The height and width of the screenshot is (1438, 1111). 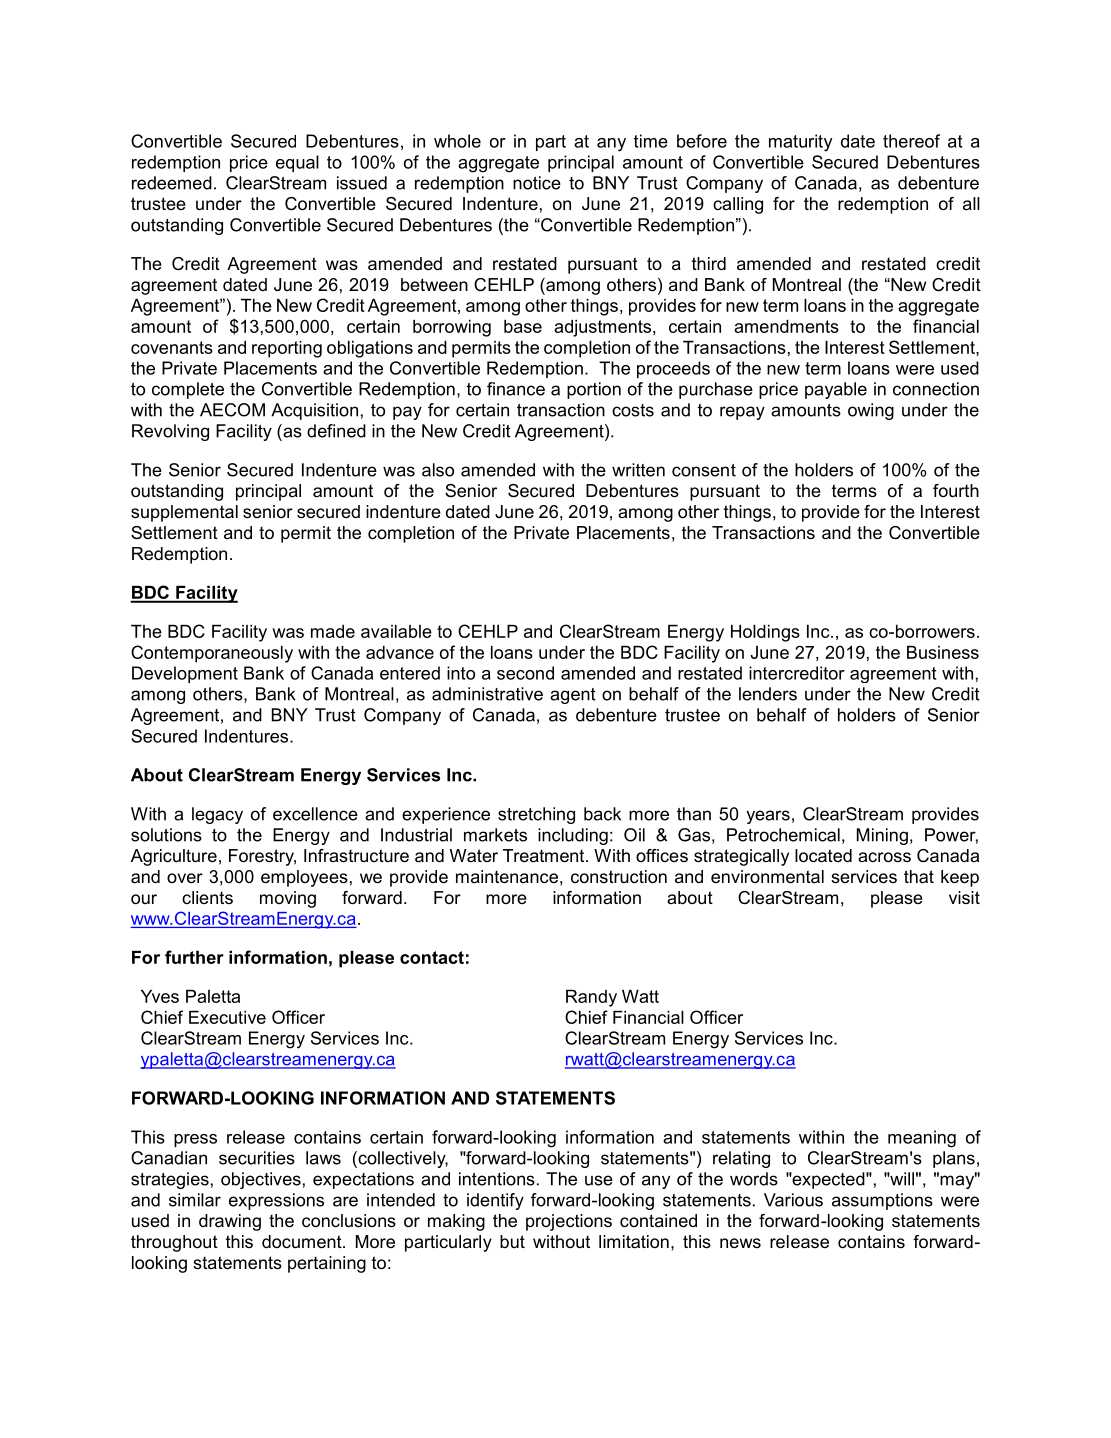 I want to click on drawing, so click(x=230, y=1222).
